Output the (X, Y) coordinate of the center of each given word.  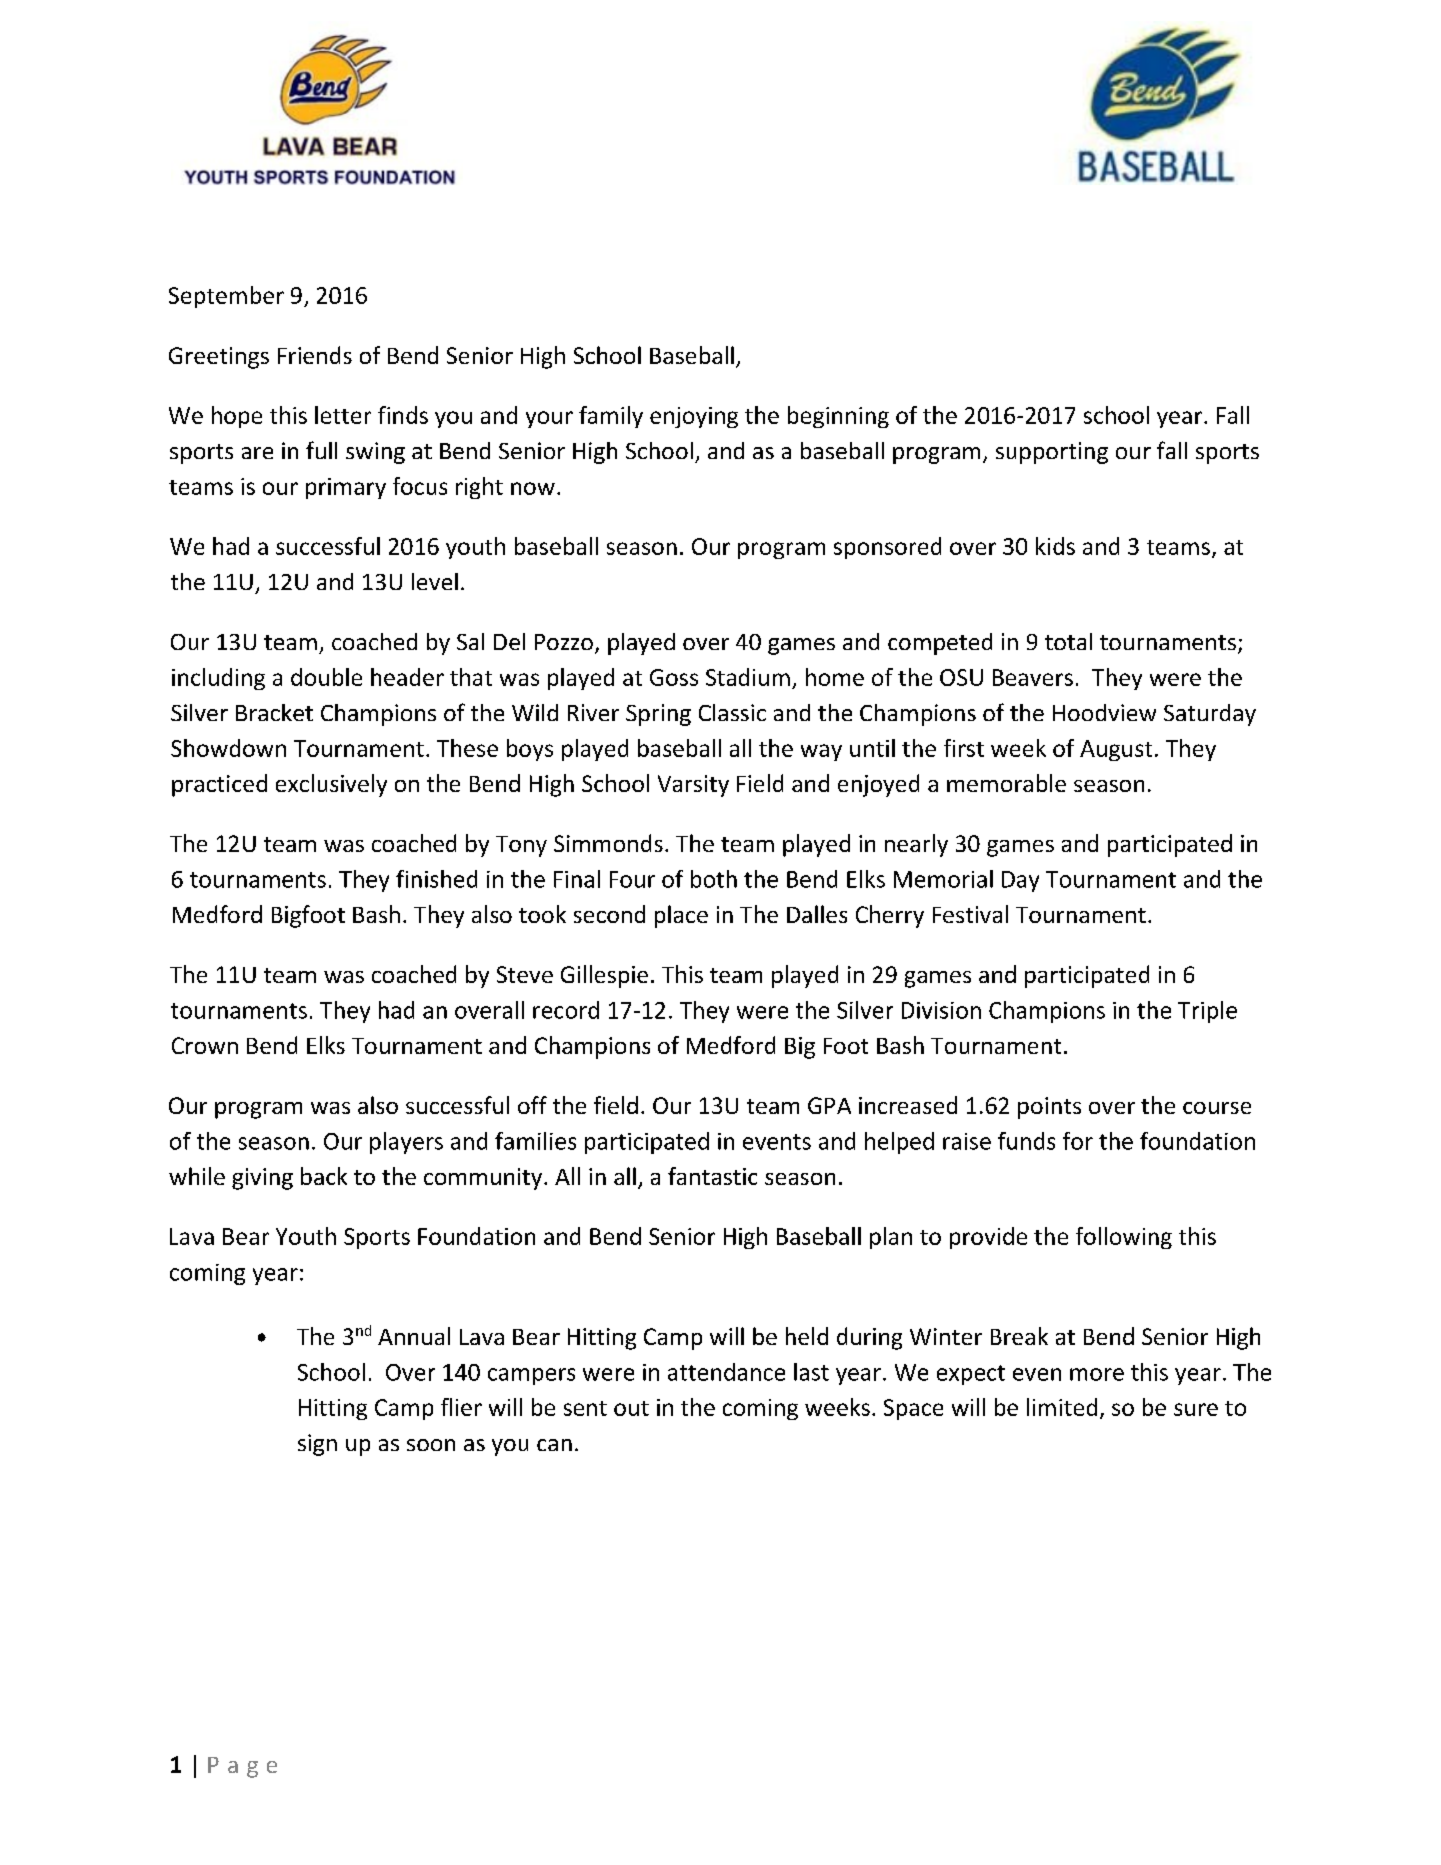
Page (242, 1767)
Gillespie (604, 976)
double (326, 677)
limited (1062, 1407)
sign (317, 1445)
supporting (1052, 453)
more (1097, 1374)
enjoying (694, 417)
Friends (315, 355)
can (554, 1445)
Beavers (1033, 677)
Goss (674, 677)
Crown (205, 1045)
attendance (726, 1372)
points (1049, 1108)
